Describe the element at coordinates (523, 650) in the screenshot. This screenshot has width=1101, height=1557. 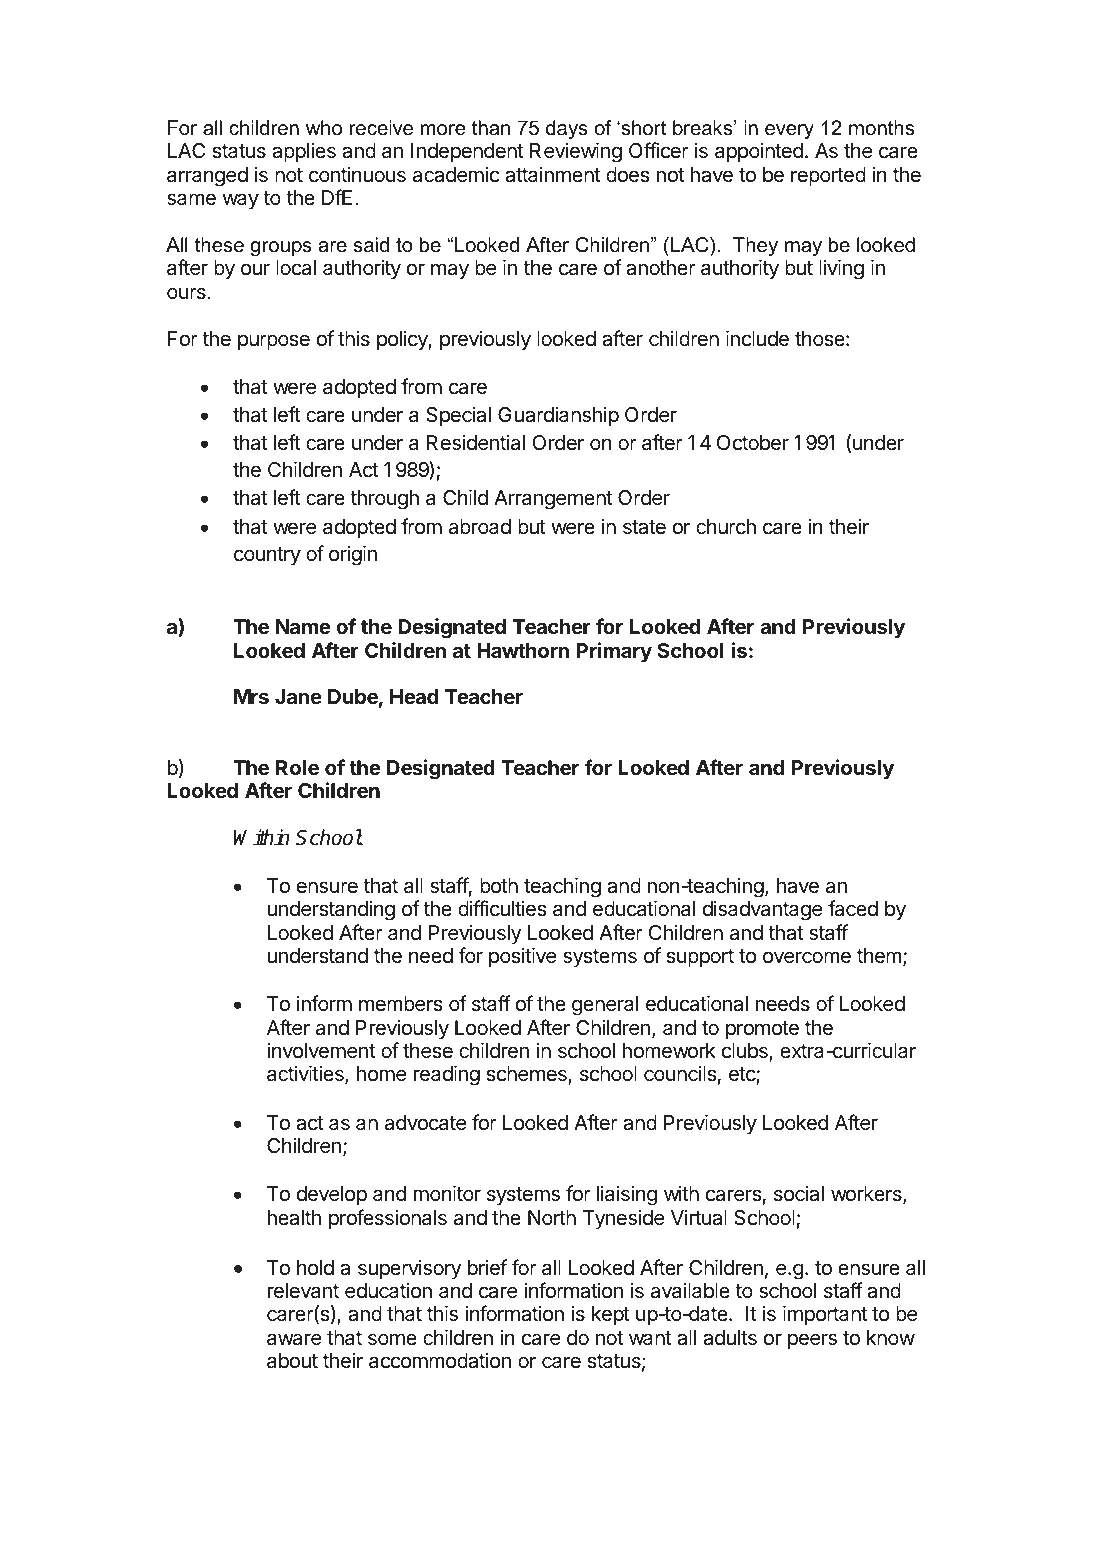
I see `Hawthorn` at that location.
